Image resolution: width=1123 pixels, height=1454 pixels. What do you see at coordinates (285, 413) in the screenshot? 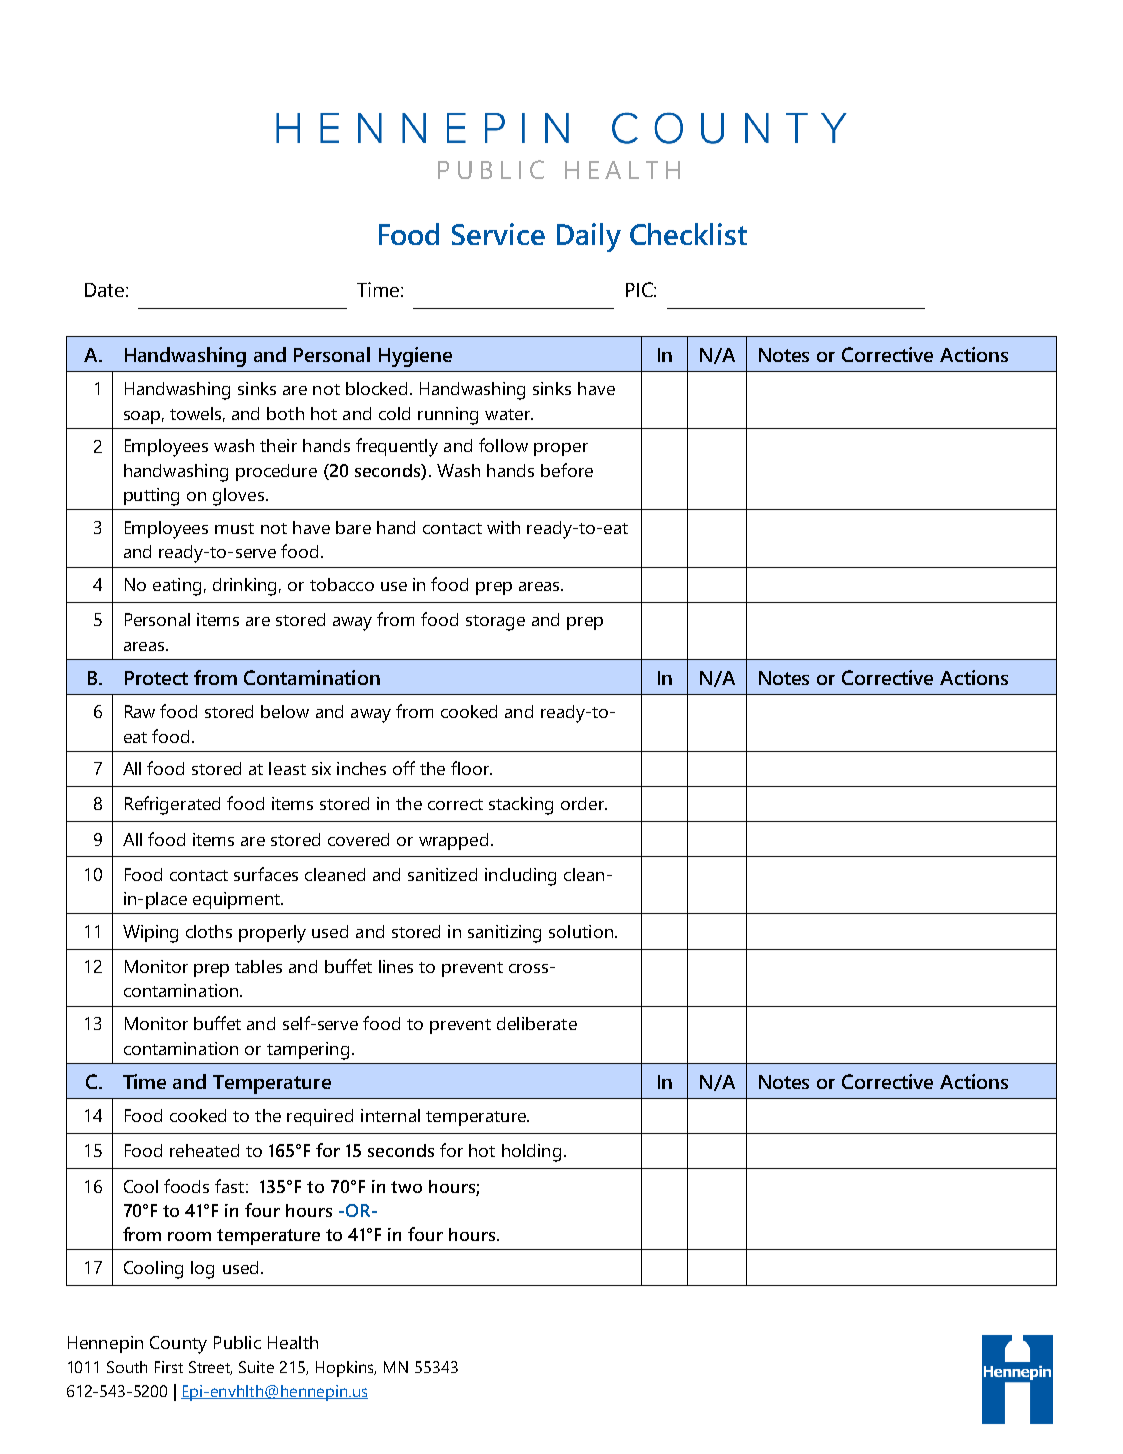
I see `both` at bounding box center [285, 413].
